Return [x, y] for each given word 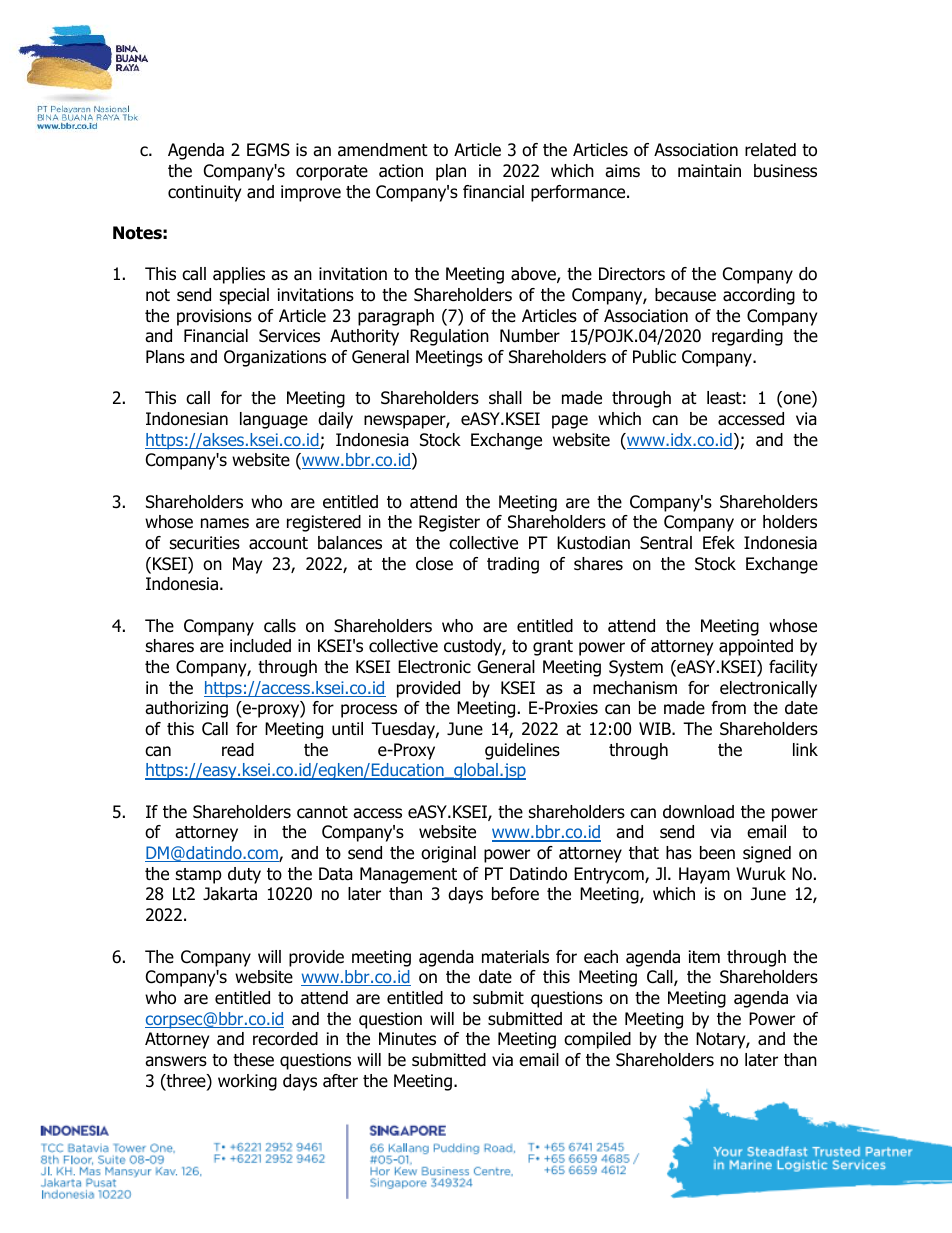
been [717, 853]
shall [505, 398]
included [260, 646]
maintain [709, 171]
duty [244, 875]
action [401, 171]
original [448, 854]
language [274, 420]
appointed [756, 647]
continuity [204, 193]
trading [513, 565]
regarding [747, 337]
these [253, 1060]
